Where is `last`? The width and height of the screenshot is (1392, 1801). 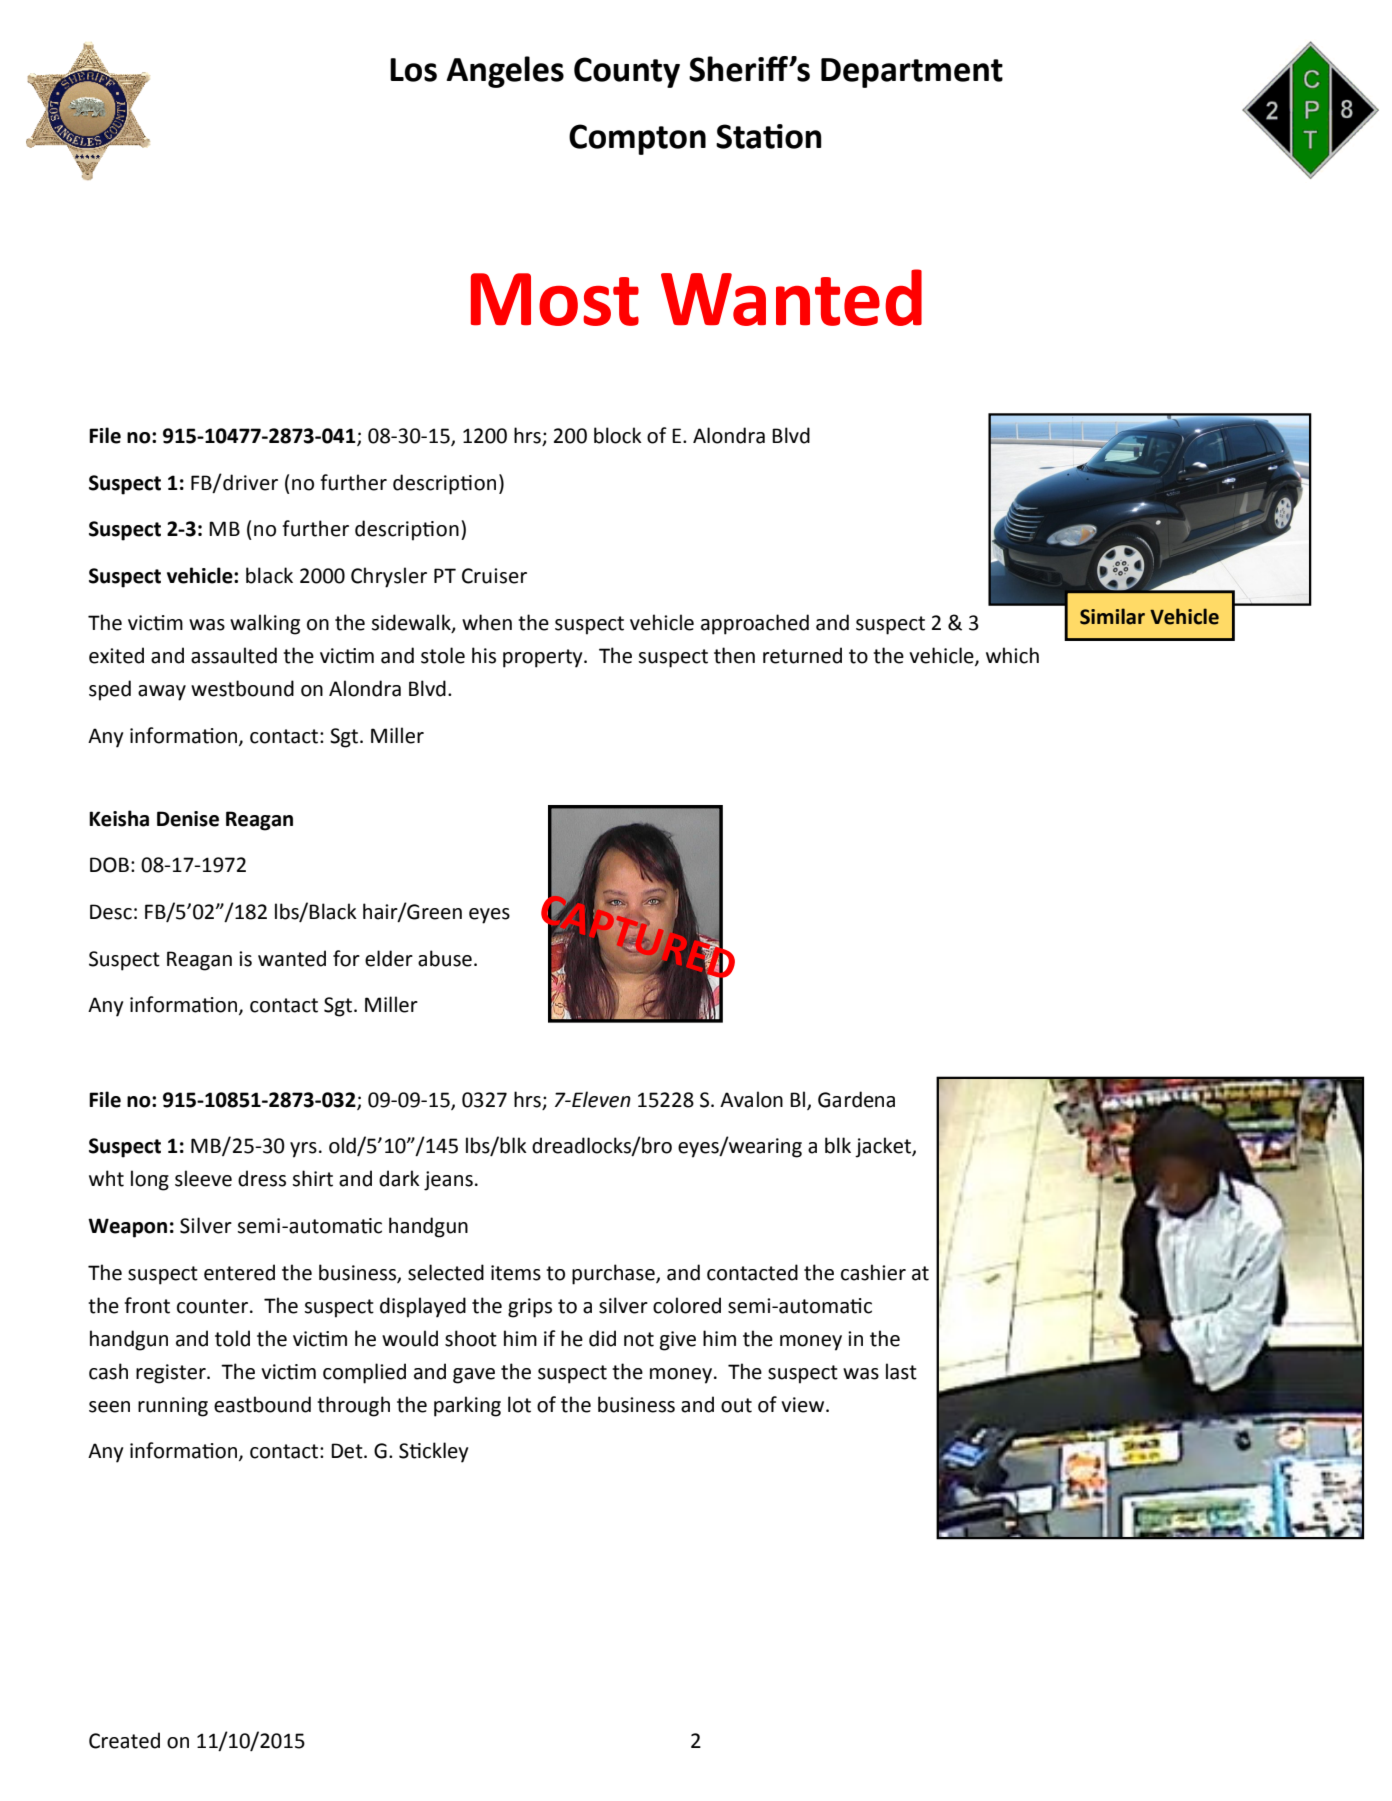 last is located at coordinates (901, 1371).
